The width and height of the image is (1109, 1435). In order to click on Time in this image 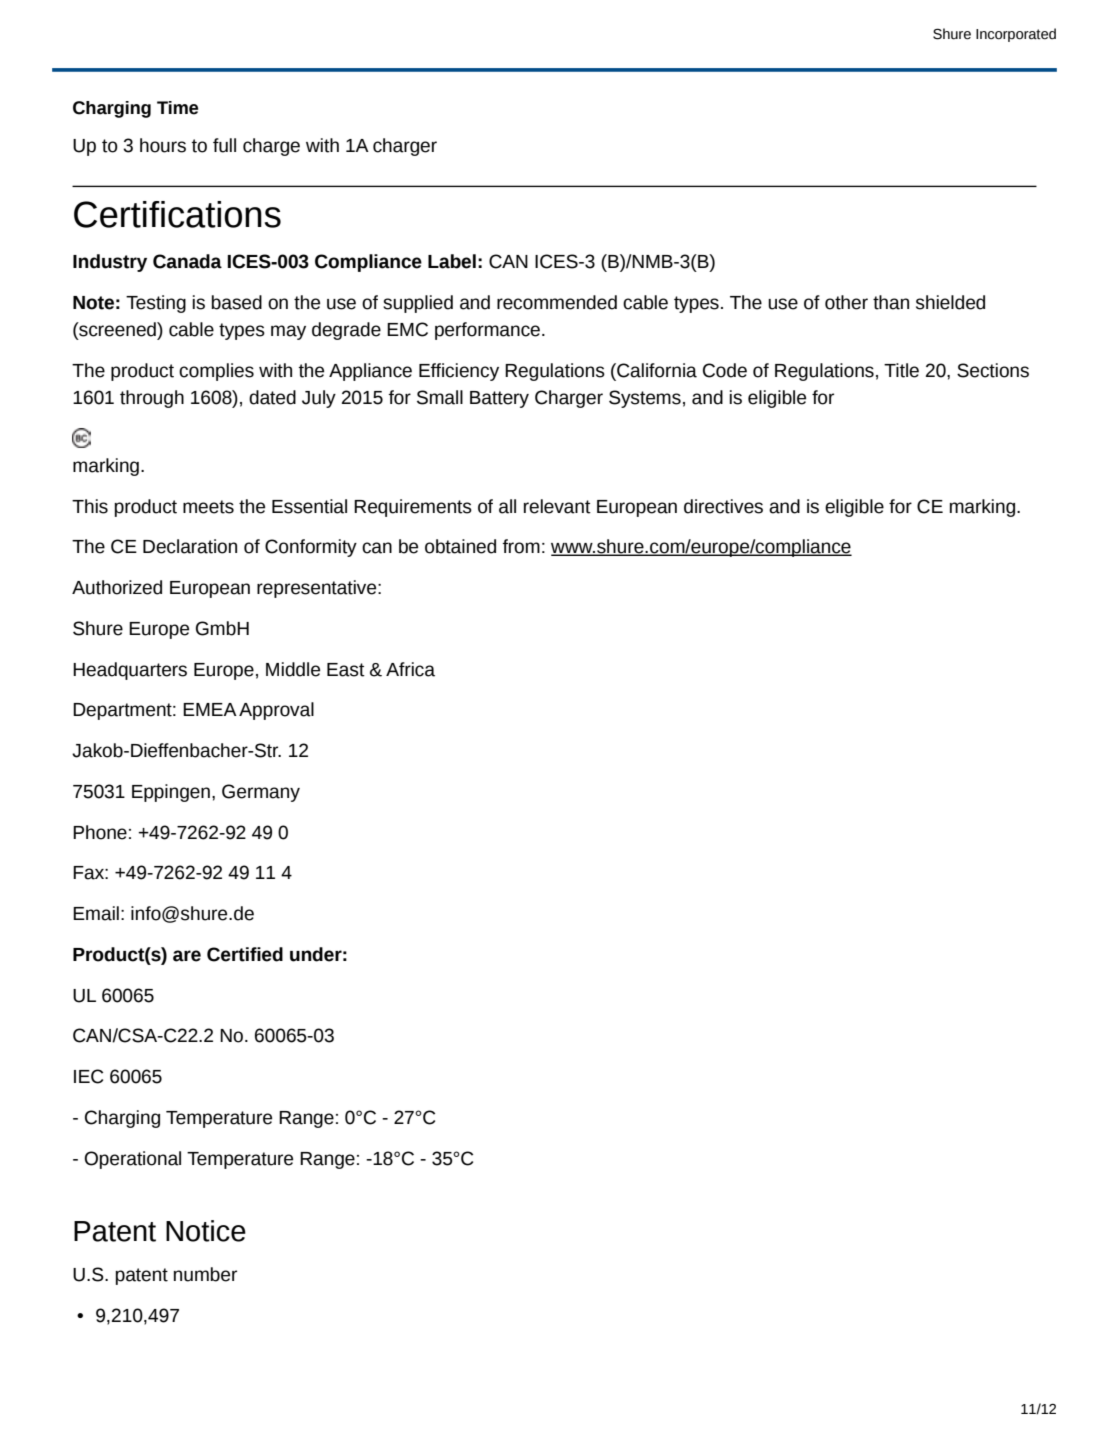, I will do `click(177, 108)`.
